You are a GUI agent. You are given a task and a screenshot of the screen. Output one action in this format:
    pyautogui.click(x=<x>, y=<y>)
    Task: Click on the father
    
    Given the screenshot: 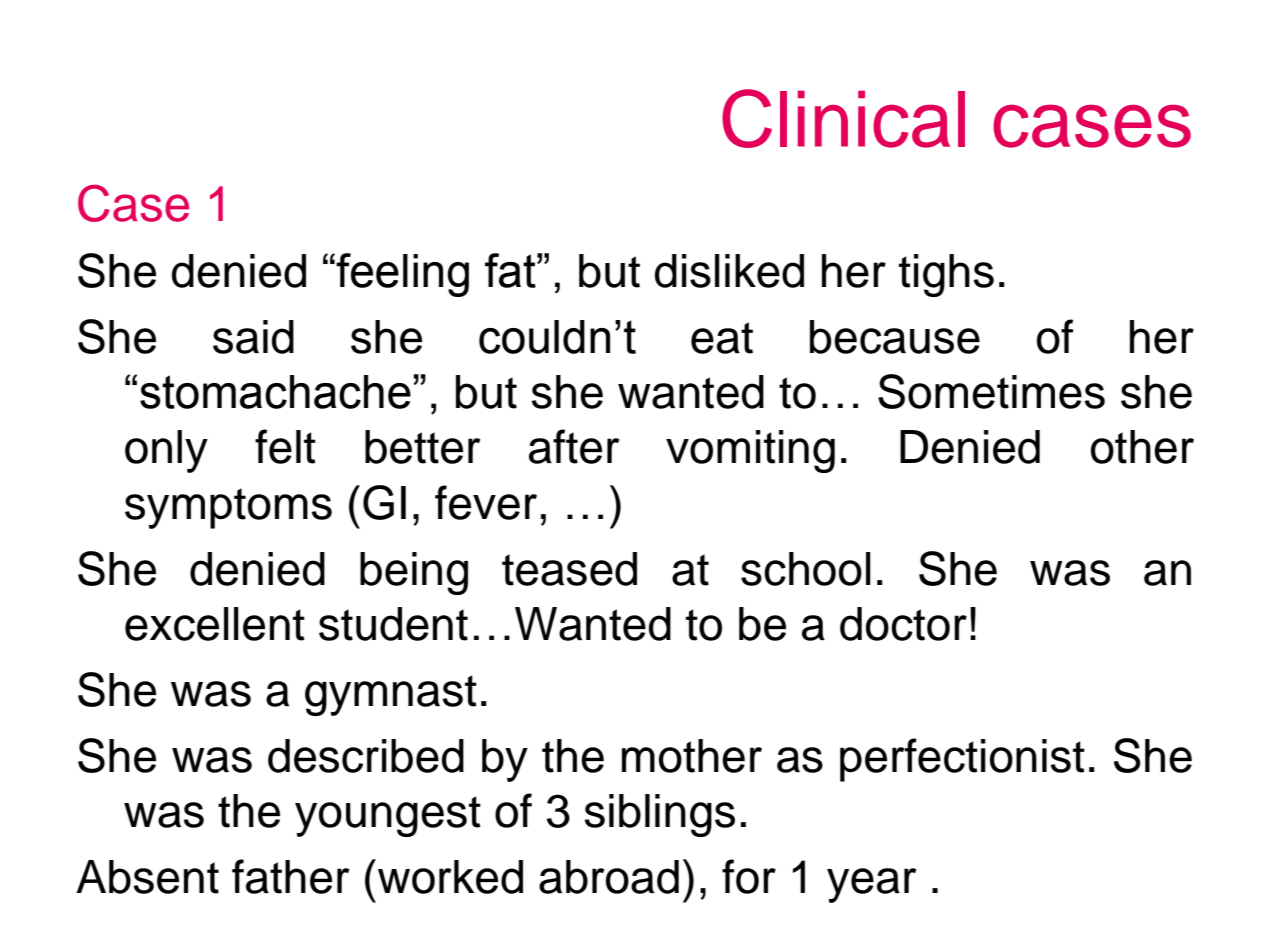 What is the action you would take?
    pyautogui.click(x=291, y=876)
